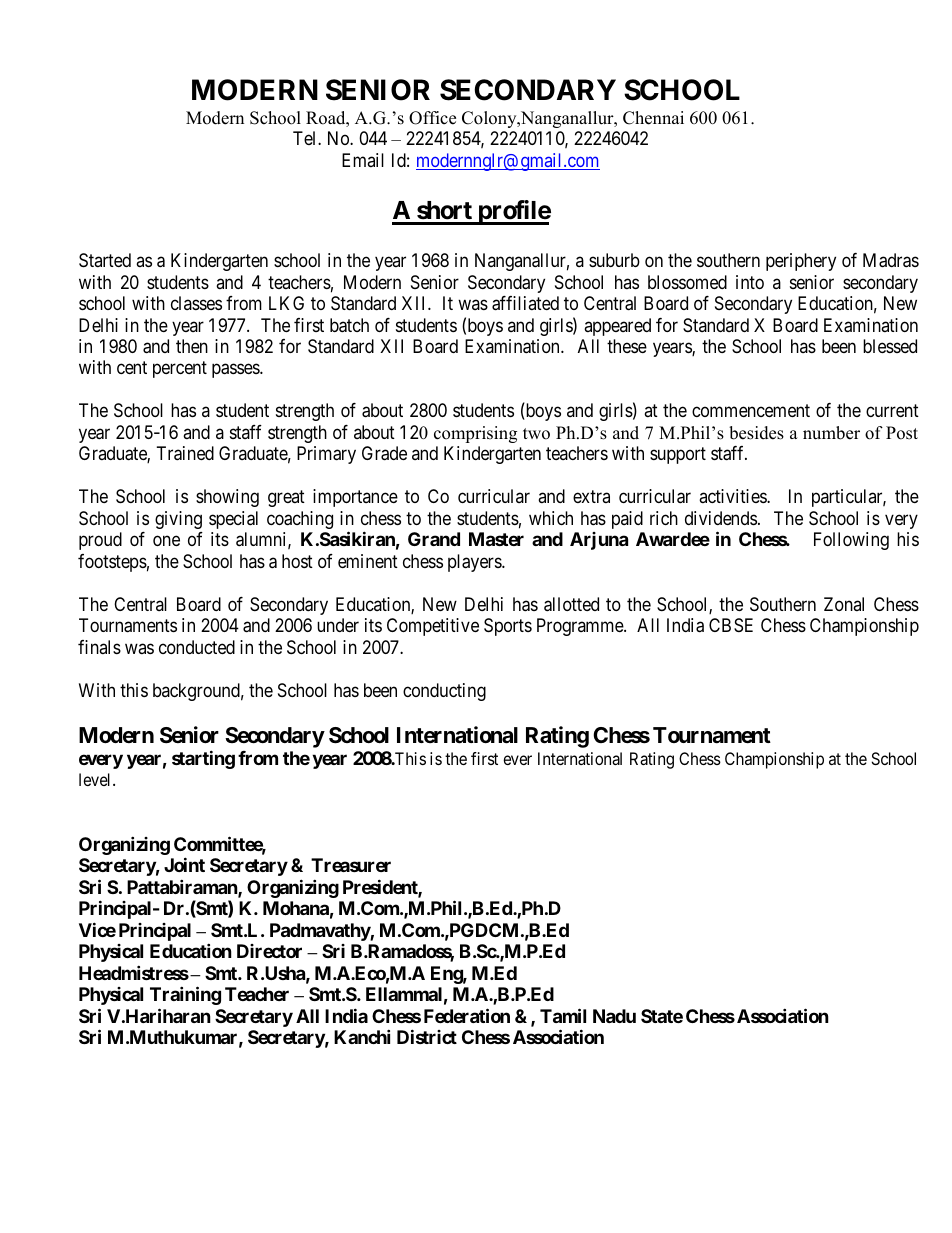  What do you see at coordinates (185, 995) in the image?
I see `Training` at bounding box center [185, 995].
